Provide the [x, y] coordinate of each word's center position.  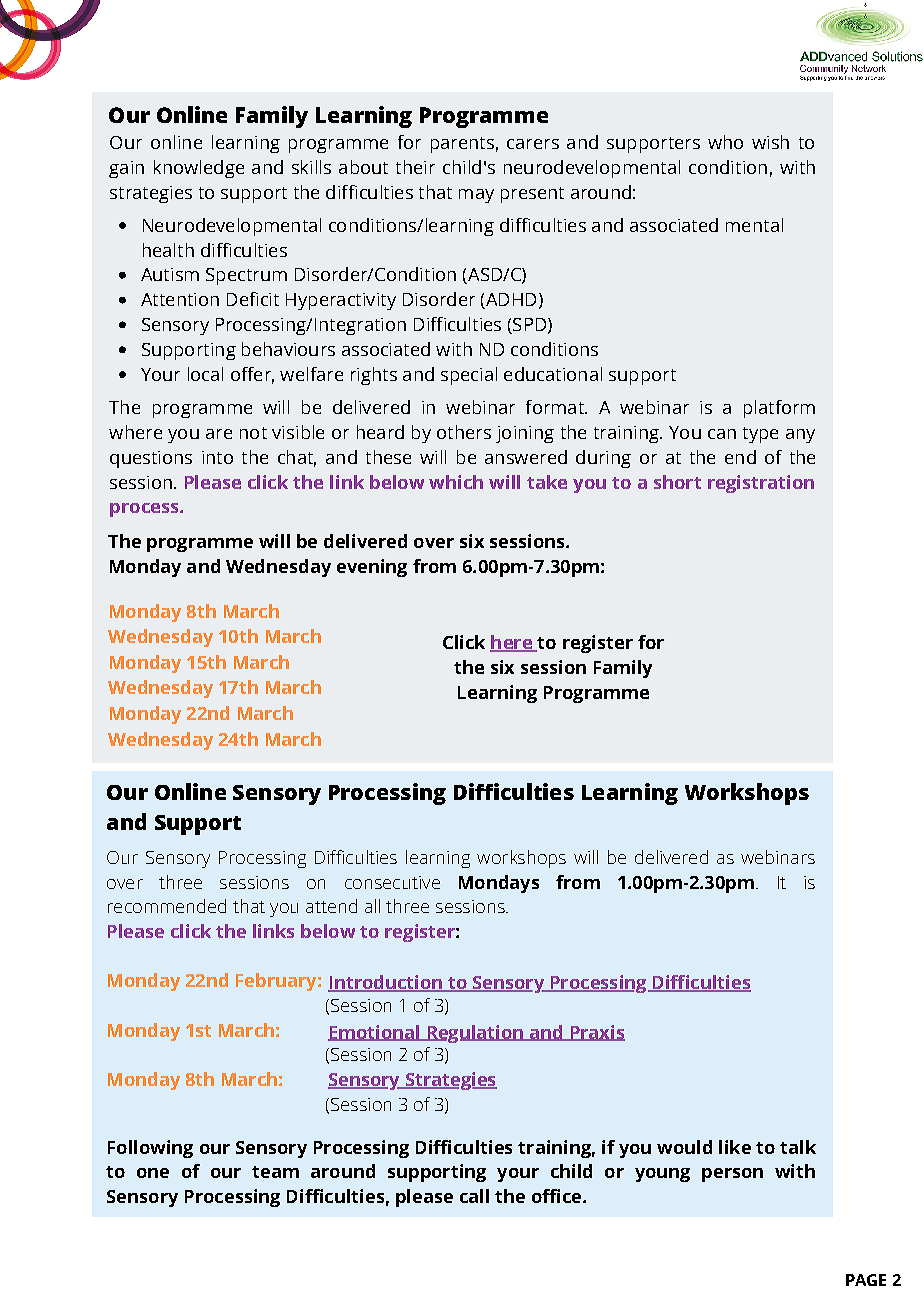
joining [525, 434]
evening [372, 568]
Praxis [596, 1033]
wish [770, 142]
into [217, 457]
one [153, 1173]
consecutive [392, 882]
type [760, 435]
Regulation [475, 1034]
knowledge [199, 169]
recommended [167, 906]
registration [761, 484]
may [476, 196]
